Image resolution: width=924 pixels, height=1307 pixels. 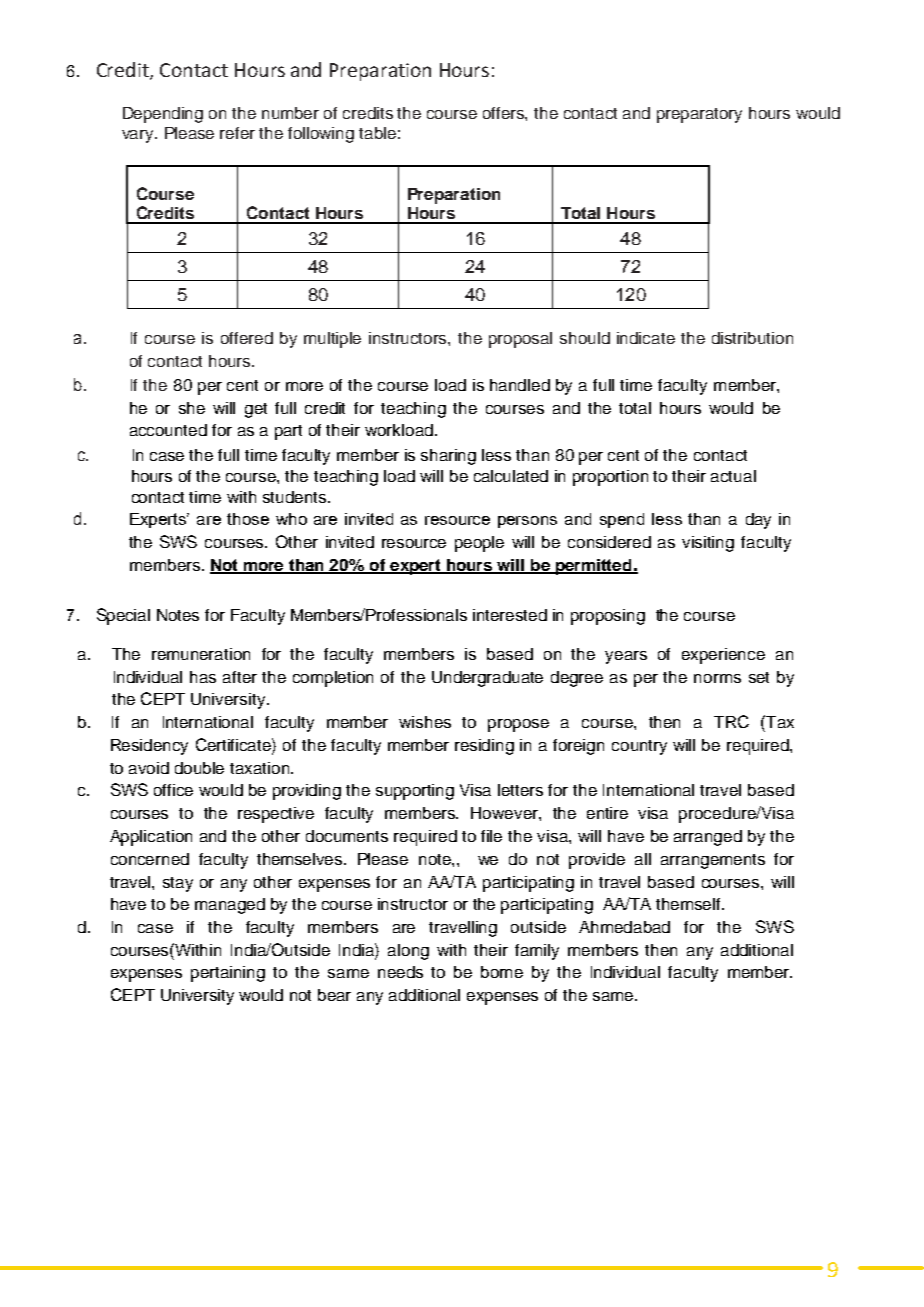 What do you see at coordinates (203, 677) in the document?
I see `has` at bounding box center [203, 677].
